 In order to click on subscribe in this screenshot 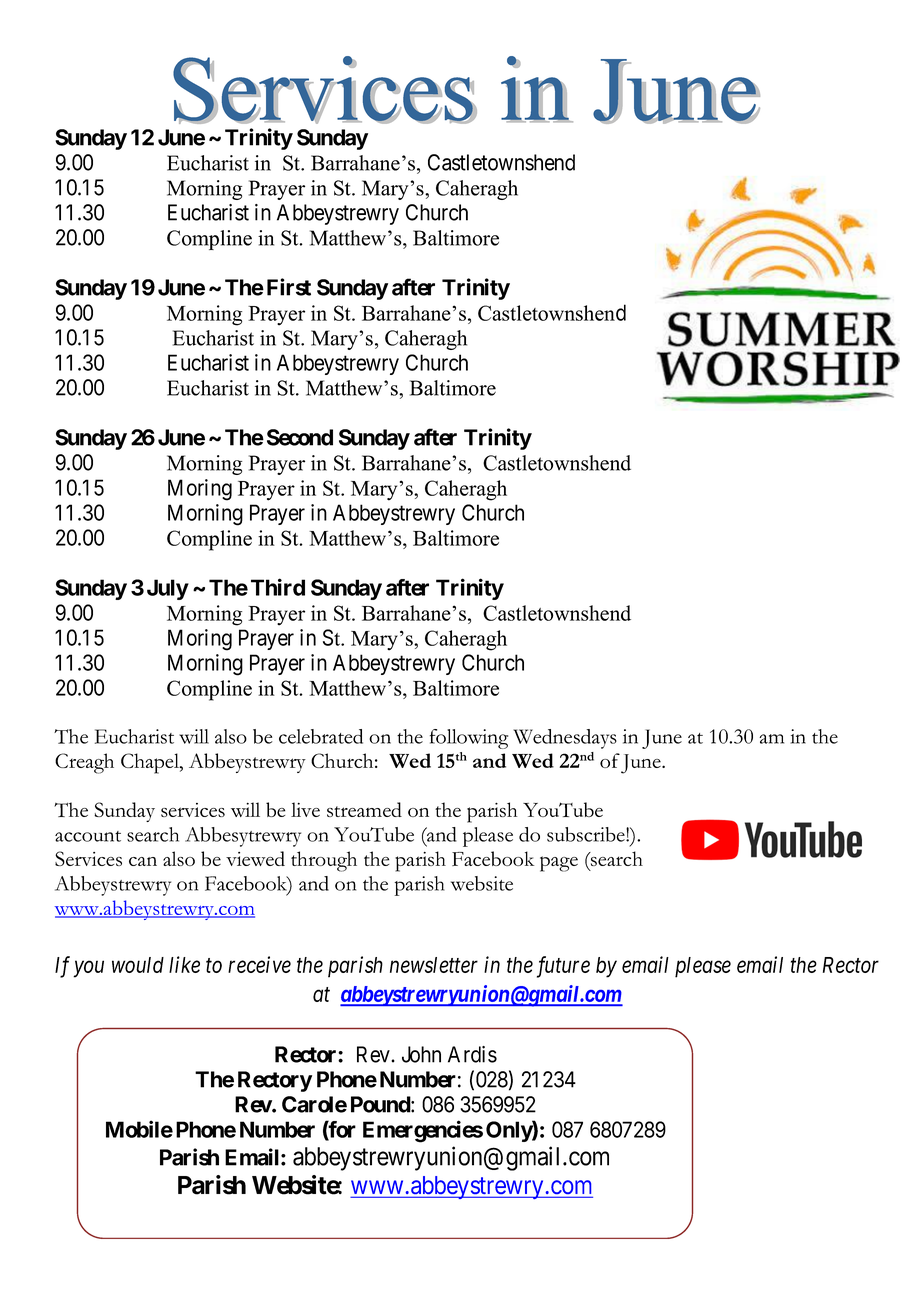, I will do `click(587, 834)`.
